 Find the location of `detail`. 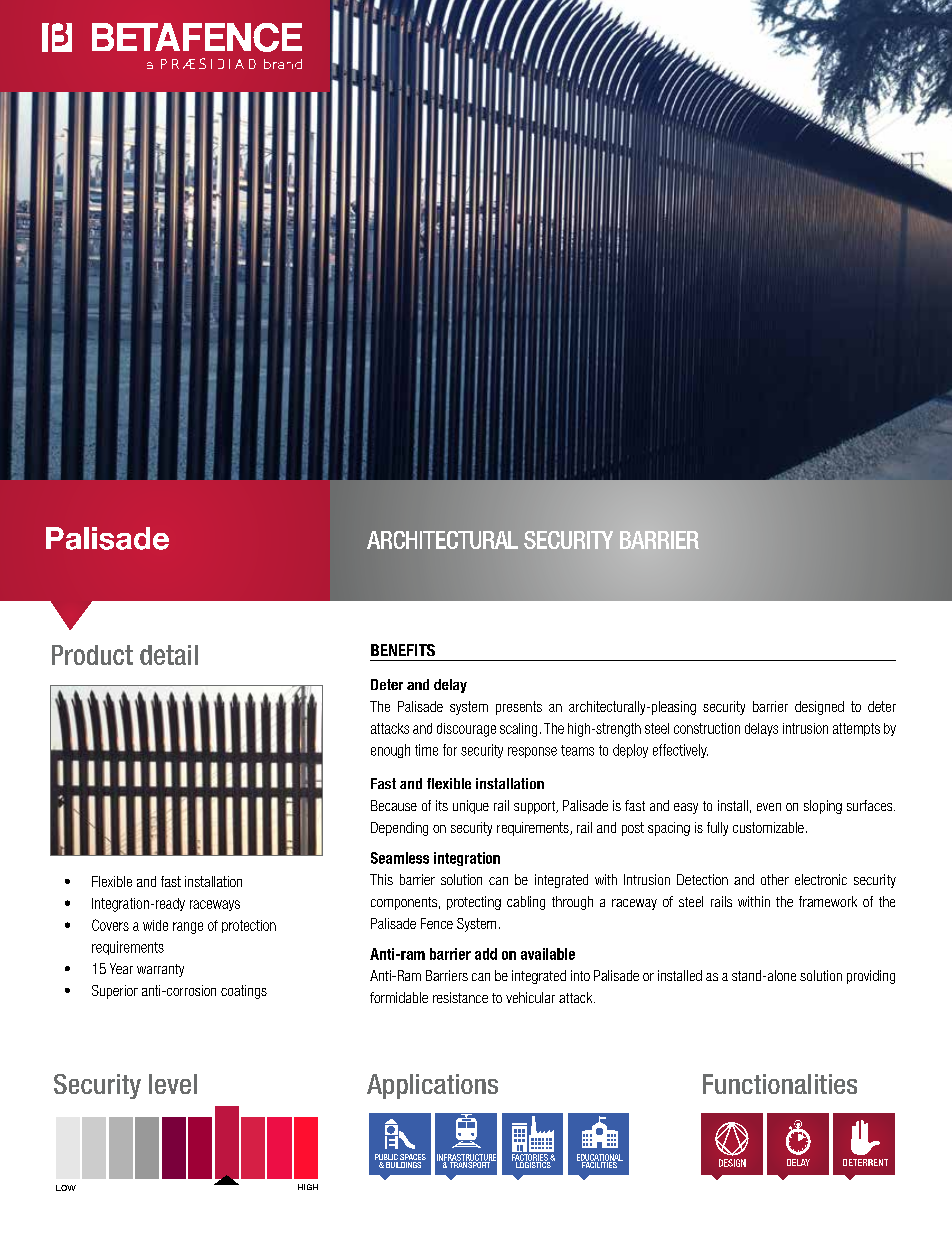

detail is located at coordinates (169, 655).
